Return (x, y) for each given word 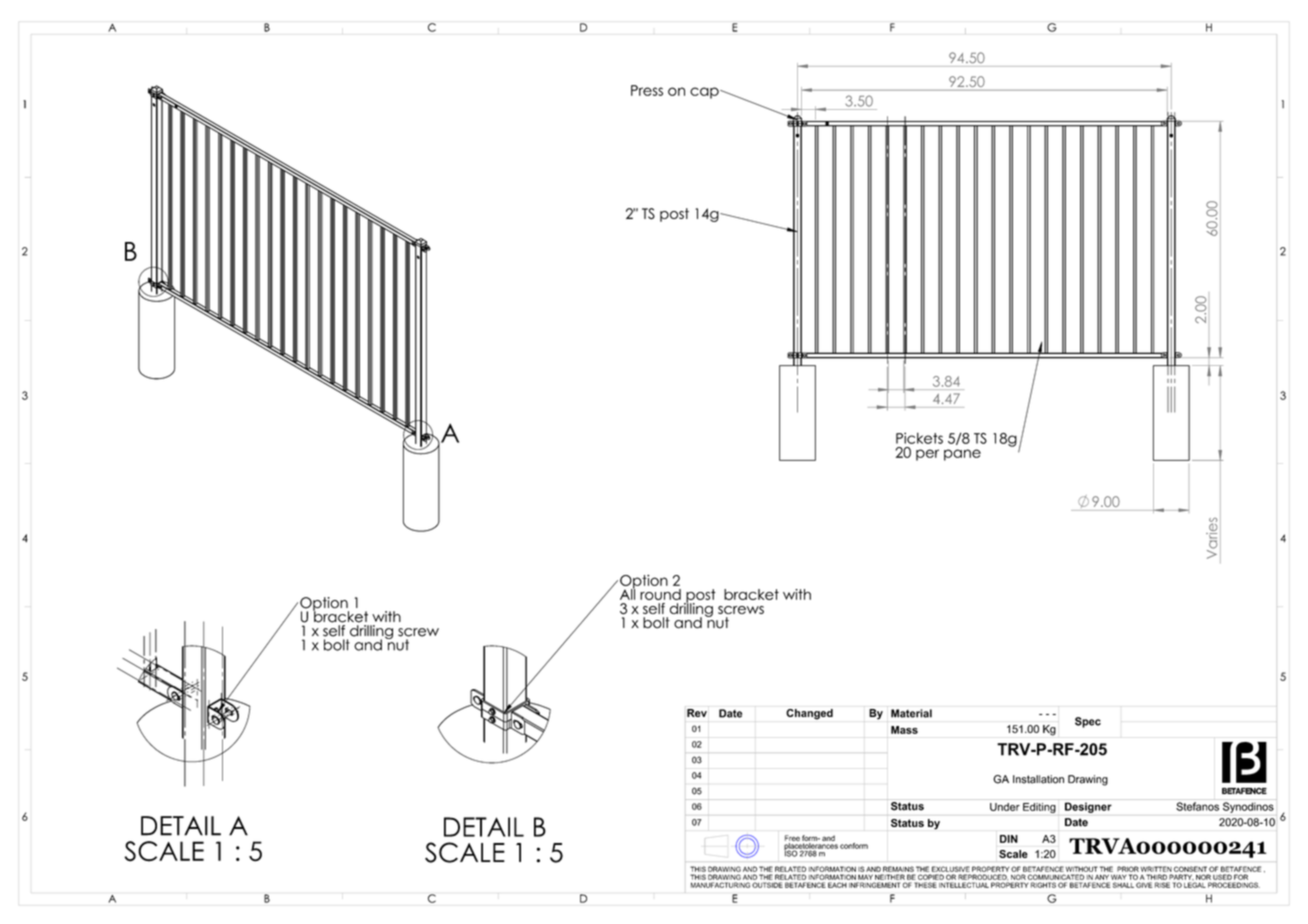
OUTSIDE (767, 885)
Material (911, 713)
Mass (904, 730)
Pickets (919, 438)
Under (1005, 807)
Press (647, 90)
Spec (1088, 722)
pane (962, 455)
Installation (1038, 779)
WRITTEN (1156, 869)
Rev (697, 713)
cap (705, 93)
